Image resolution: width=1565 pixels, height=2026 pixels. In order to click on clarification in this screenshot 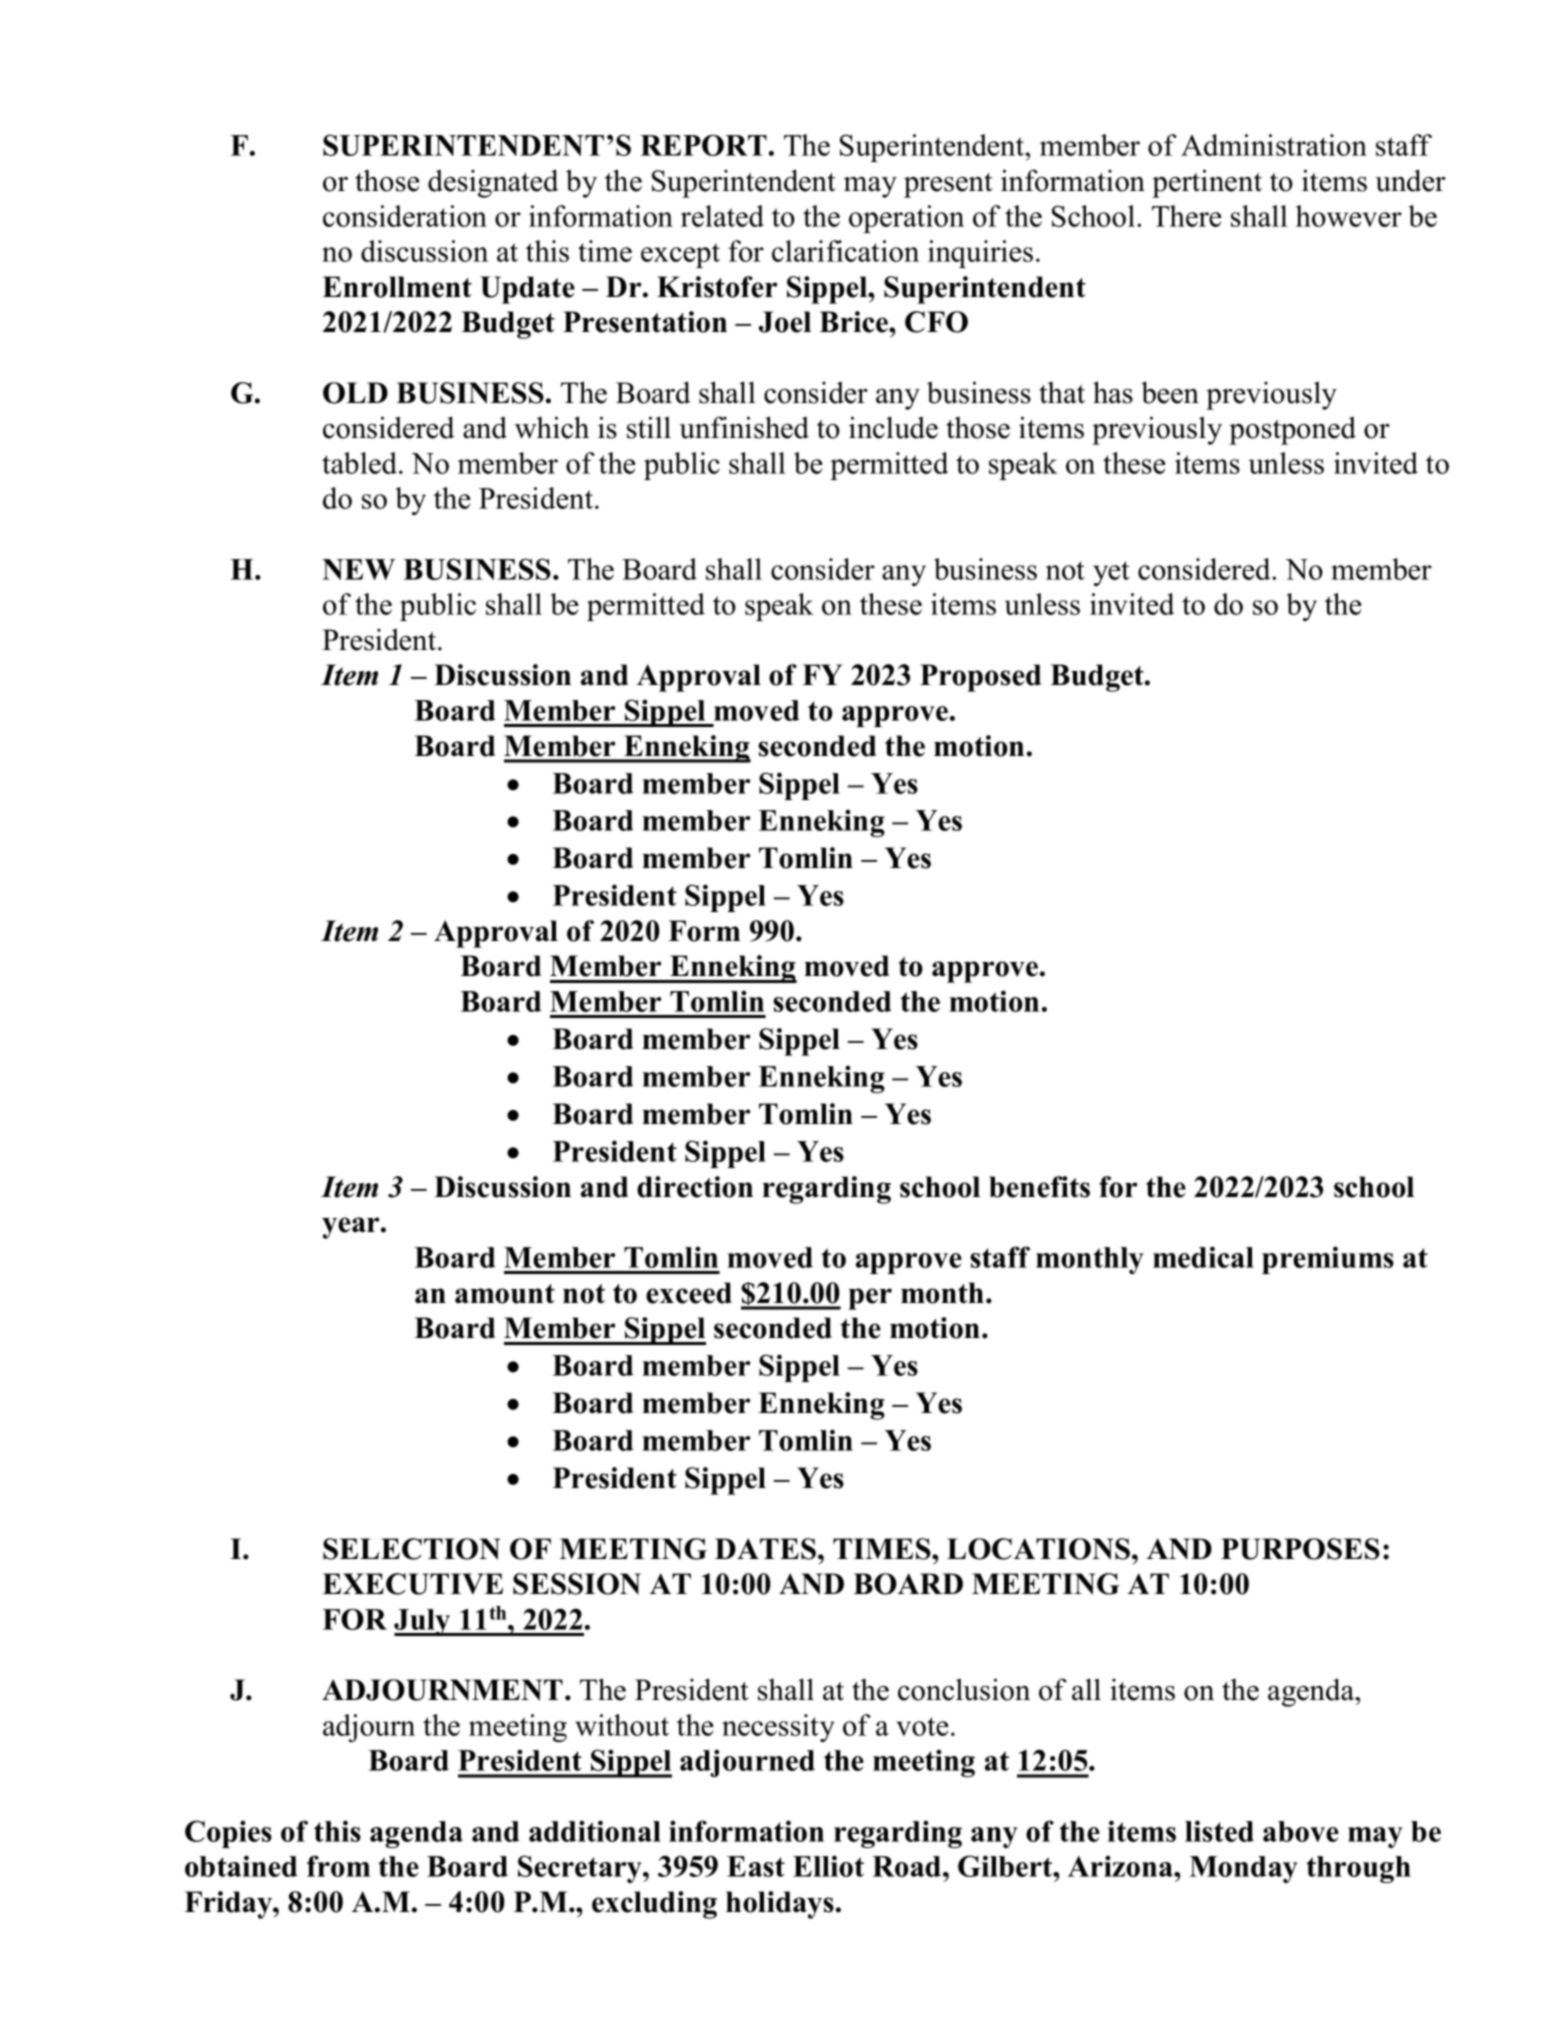, I will do `click(845, 251)`.
